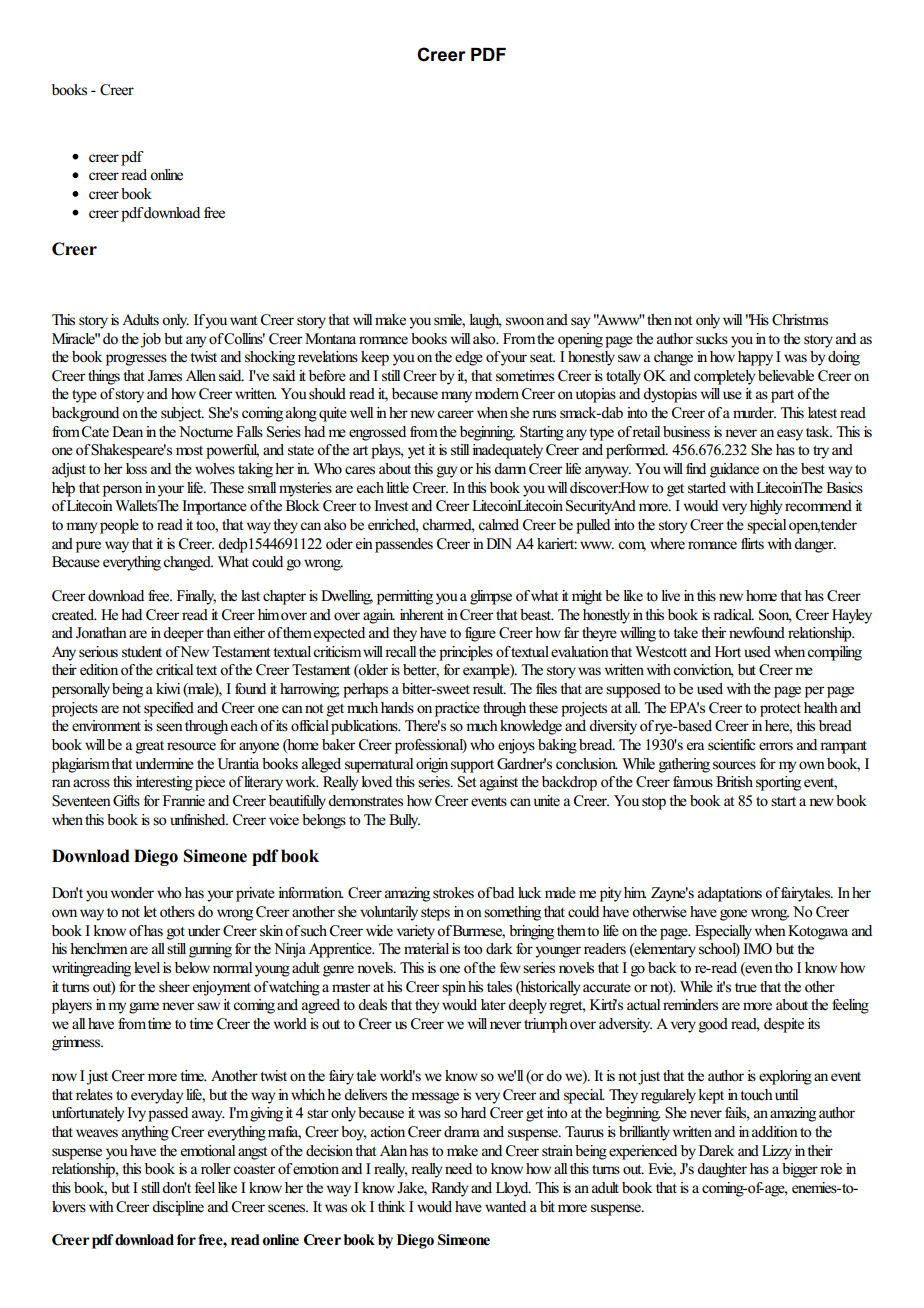 This image has width=924, height=1308. What do you see at coordinates (142, 652) in the image?
I see `student` at bounding box center [142, 652].
